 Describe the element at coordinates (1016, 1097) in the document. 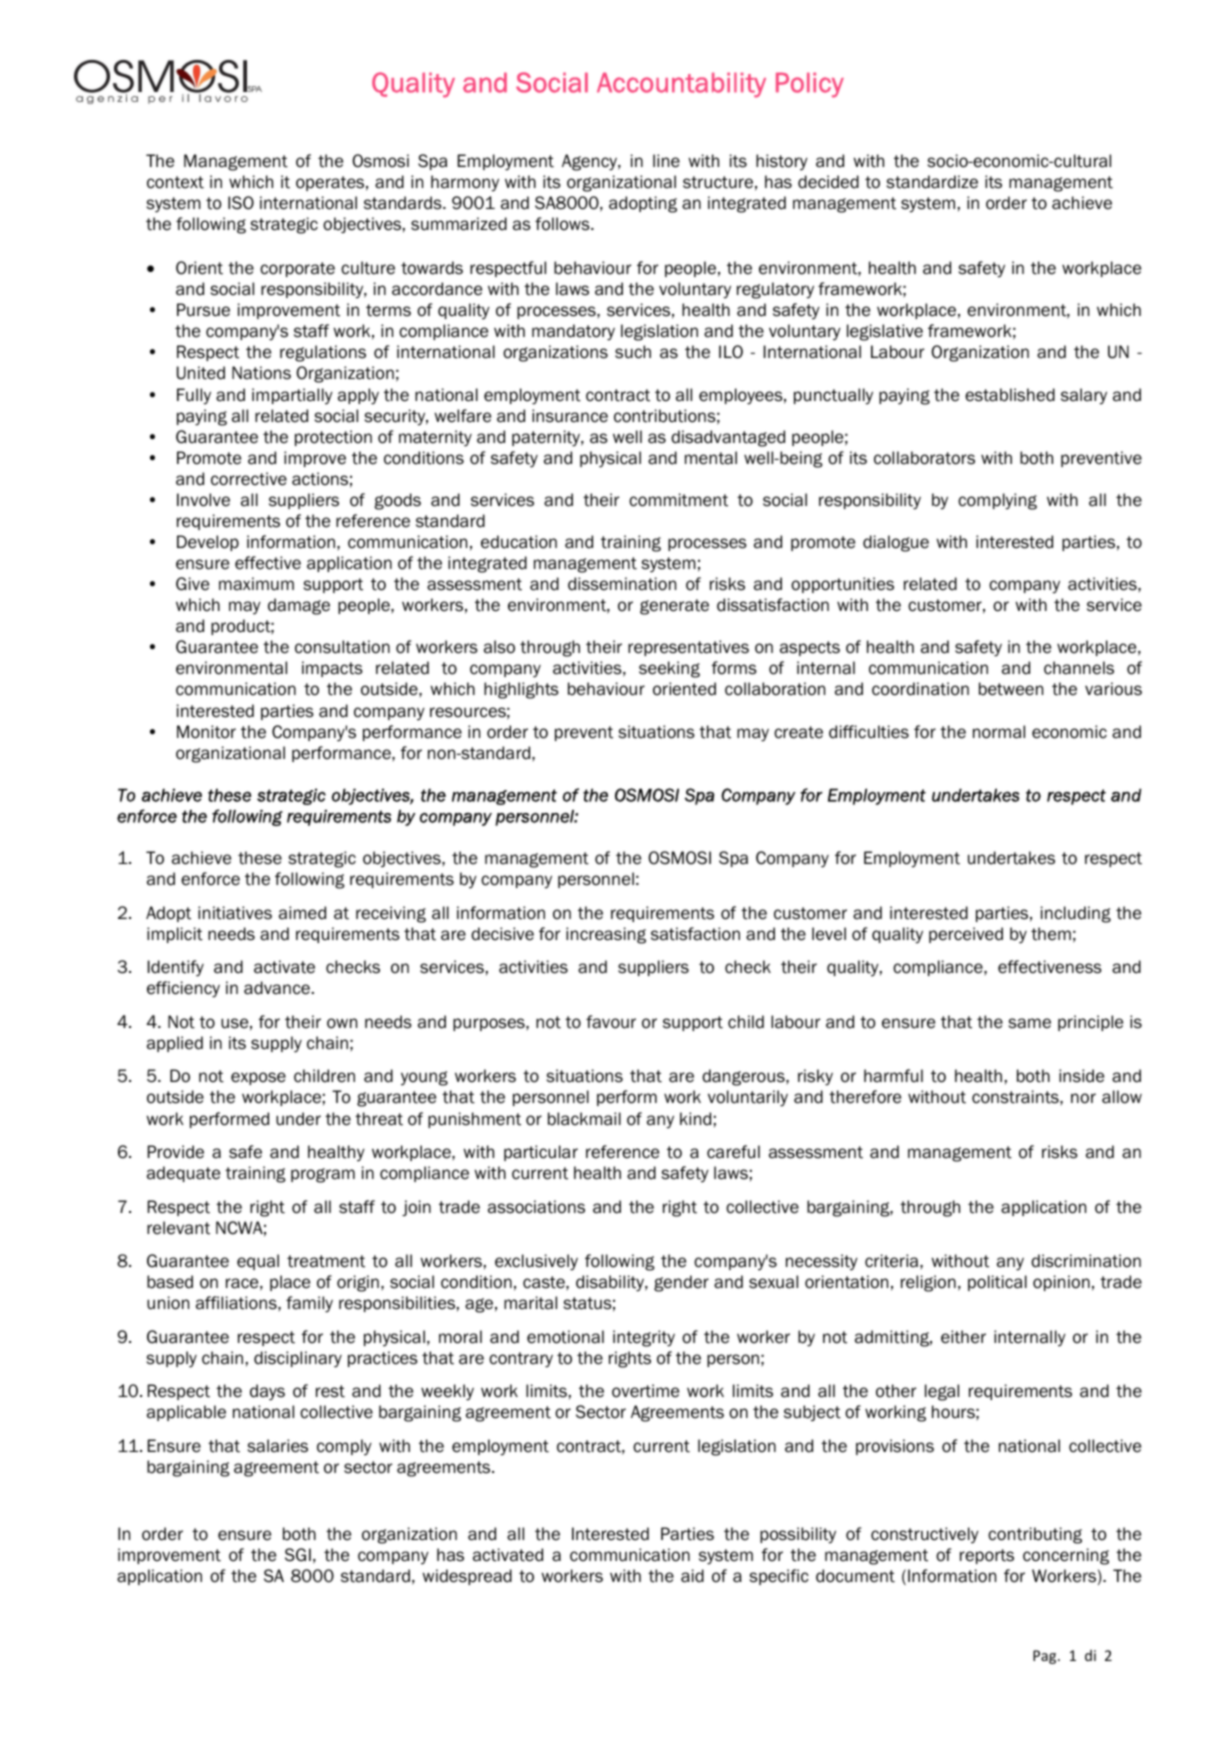

I see `constraints` at that location.
